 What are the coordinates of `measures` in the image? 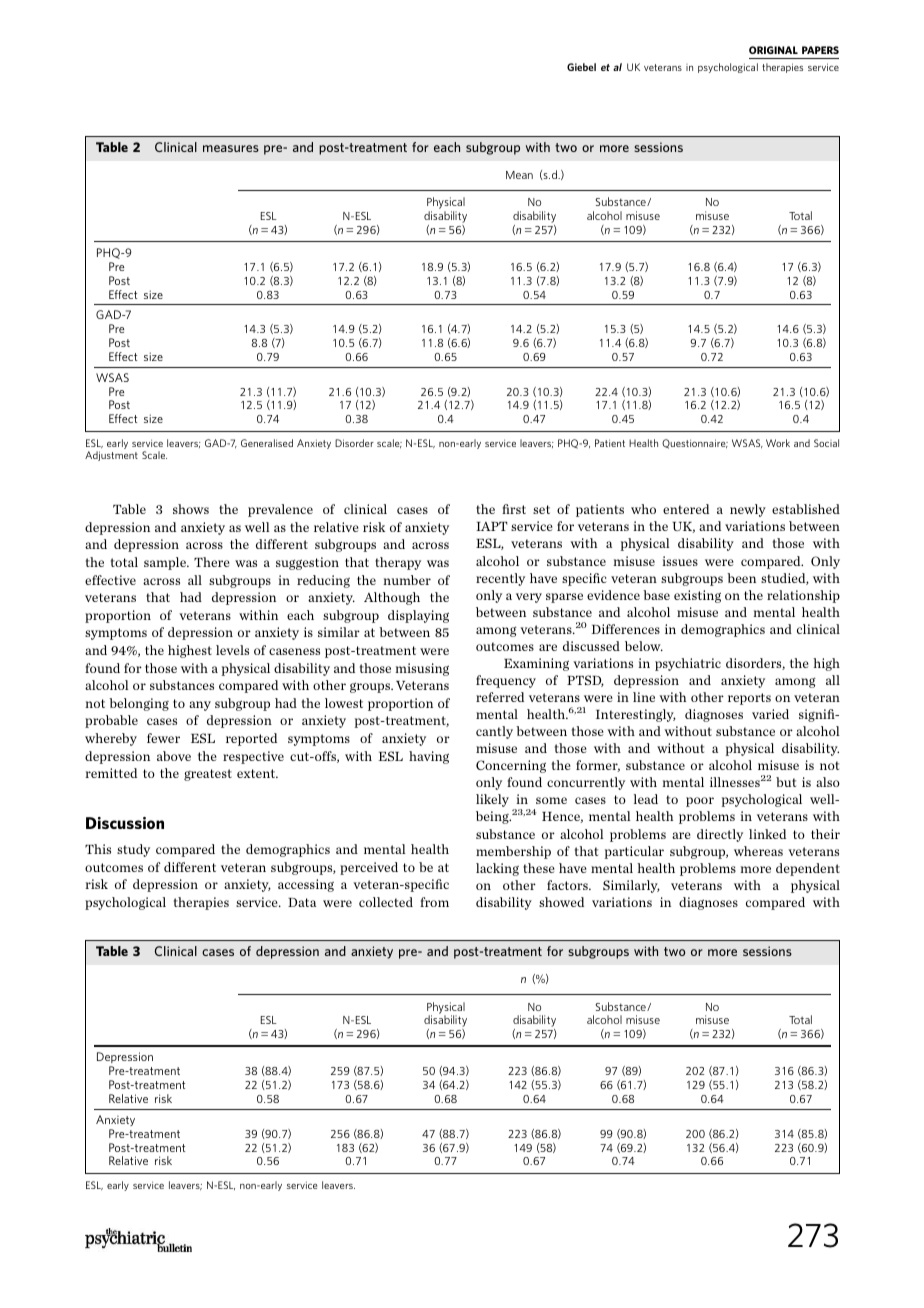 It's located at (231, 148).
